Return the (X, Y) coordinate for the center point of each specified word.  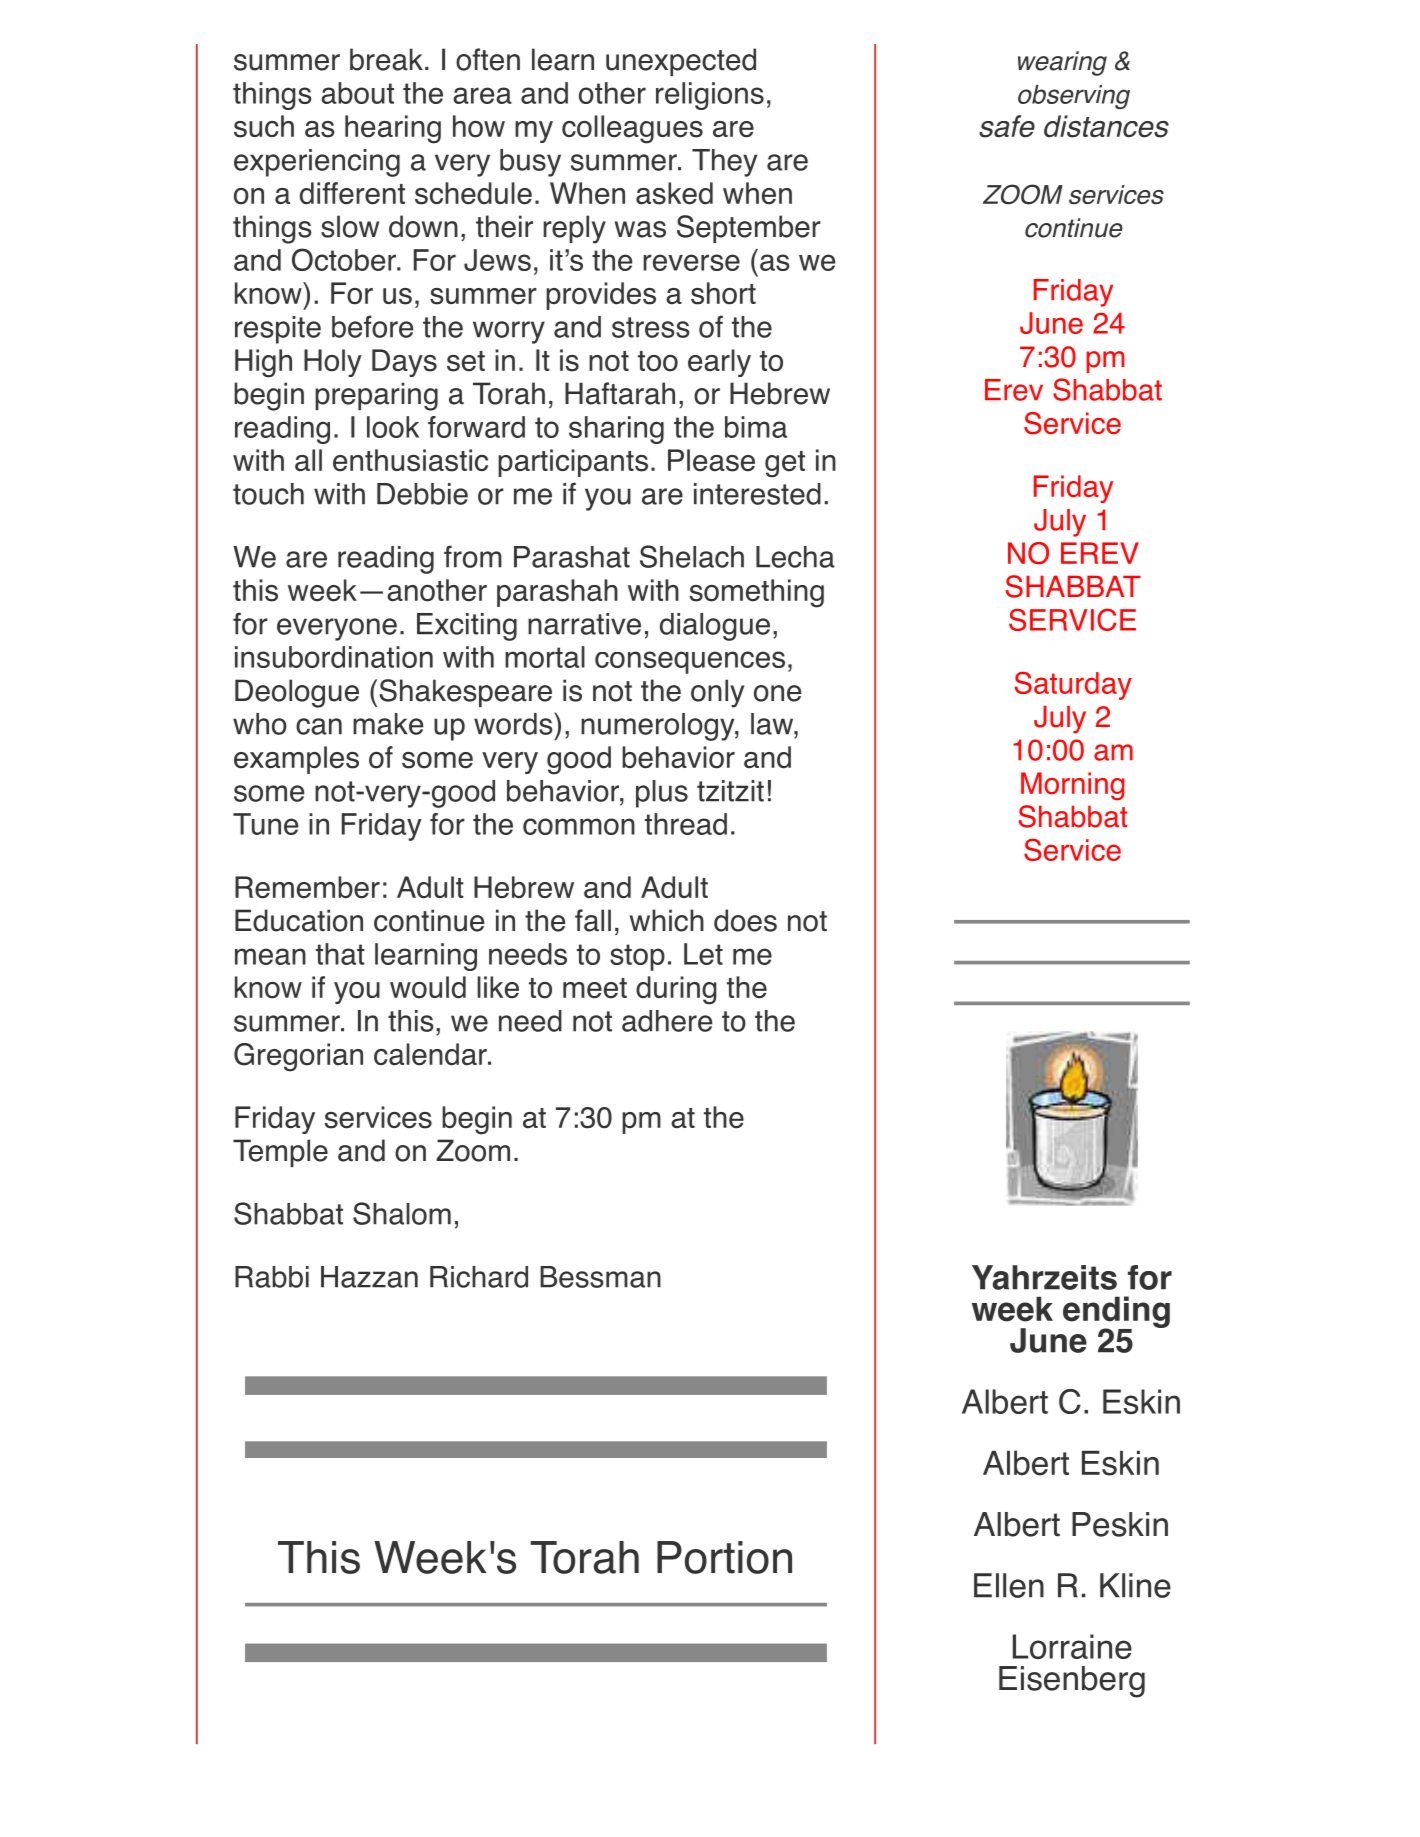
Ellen (1009, 1585)
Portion (724, 1557)
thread (686, 824)
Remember (307, 887)
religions (710, 96)
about (357, 93)
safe (1007, 126)
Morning (1072, 786)
